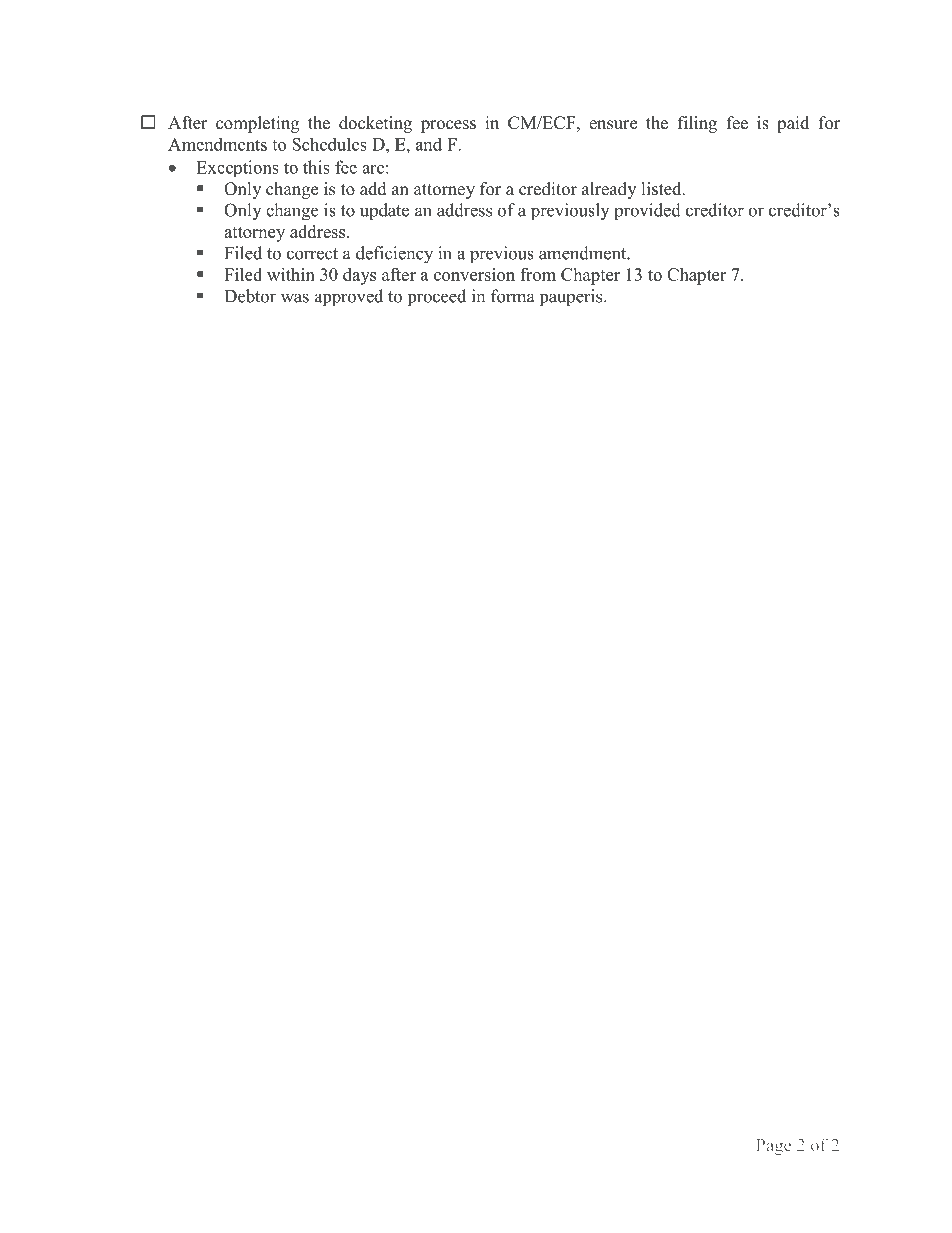 The image size is (952, 1233). I want to click on proceed, so click(437, 297).
